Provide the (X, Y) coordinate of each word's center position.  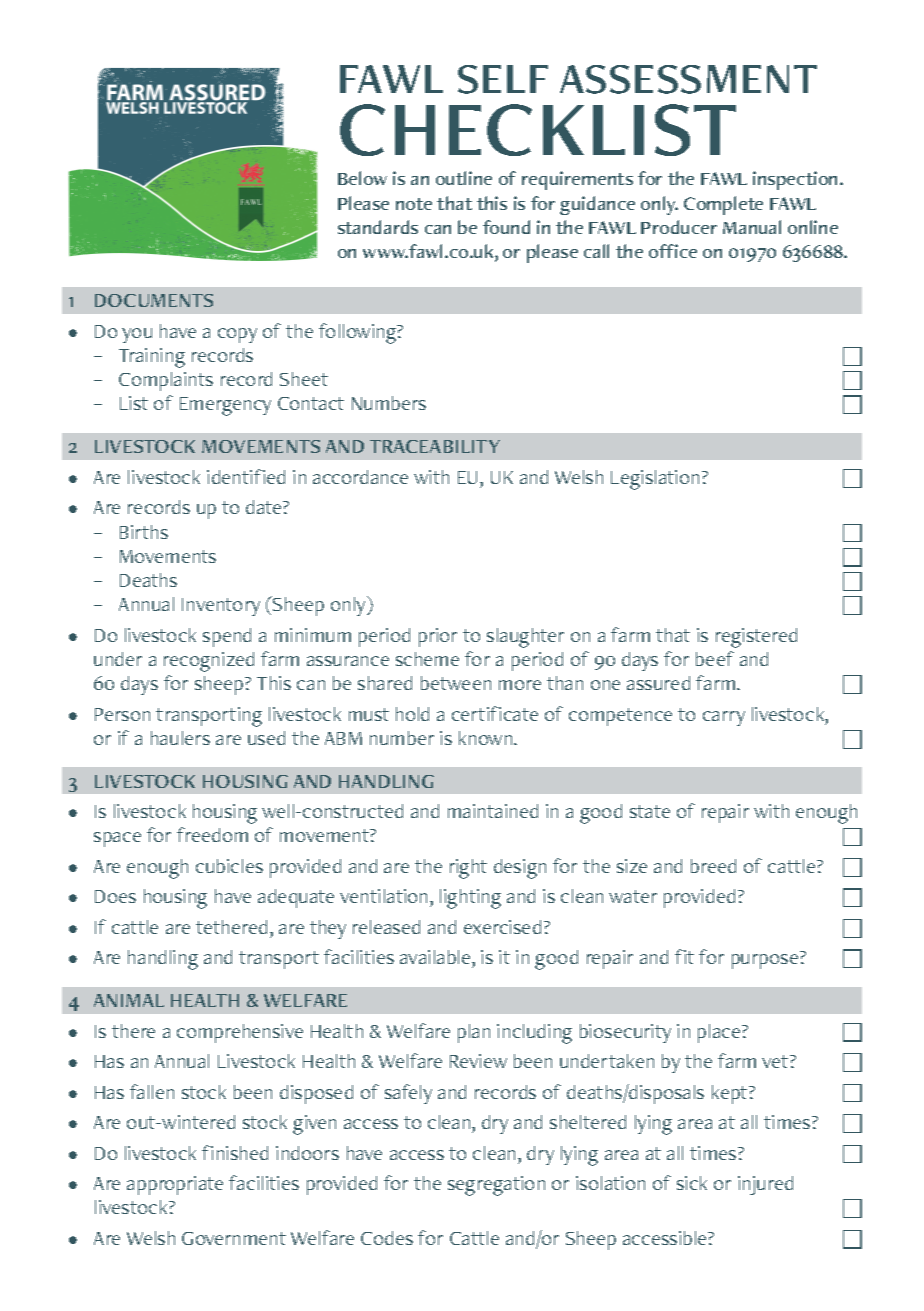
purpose (765, 961)
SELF (503, 79)
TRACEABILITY (435, 446)
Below (362, 178)
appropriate (175, 1185)
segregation (496, 1186)
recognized (209, 662)
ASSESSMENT (688, 79)
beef (715, 658)
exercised (502, 927)
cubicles (229, 866)
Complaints (166, 381)
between (456, 683)
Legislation (655, 480)
